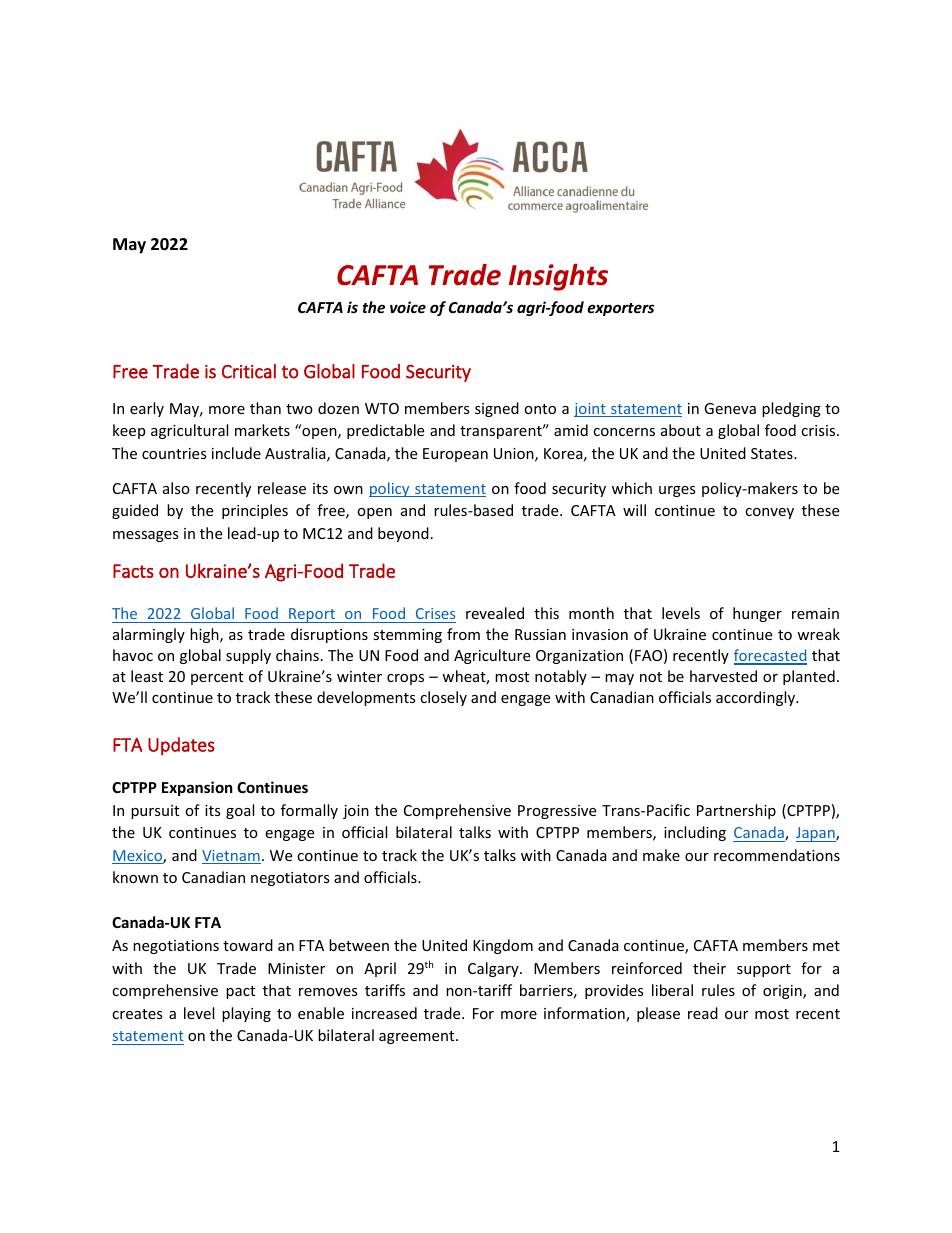 The height and width of the page is (1233, 952). I want to click on revealed, so click(495, 613).
